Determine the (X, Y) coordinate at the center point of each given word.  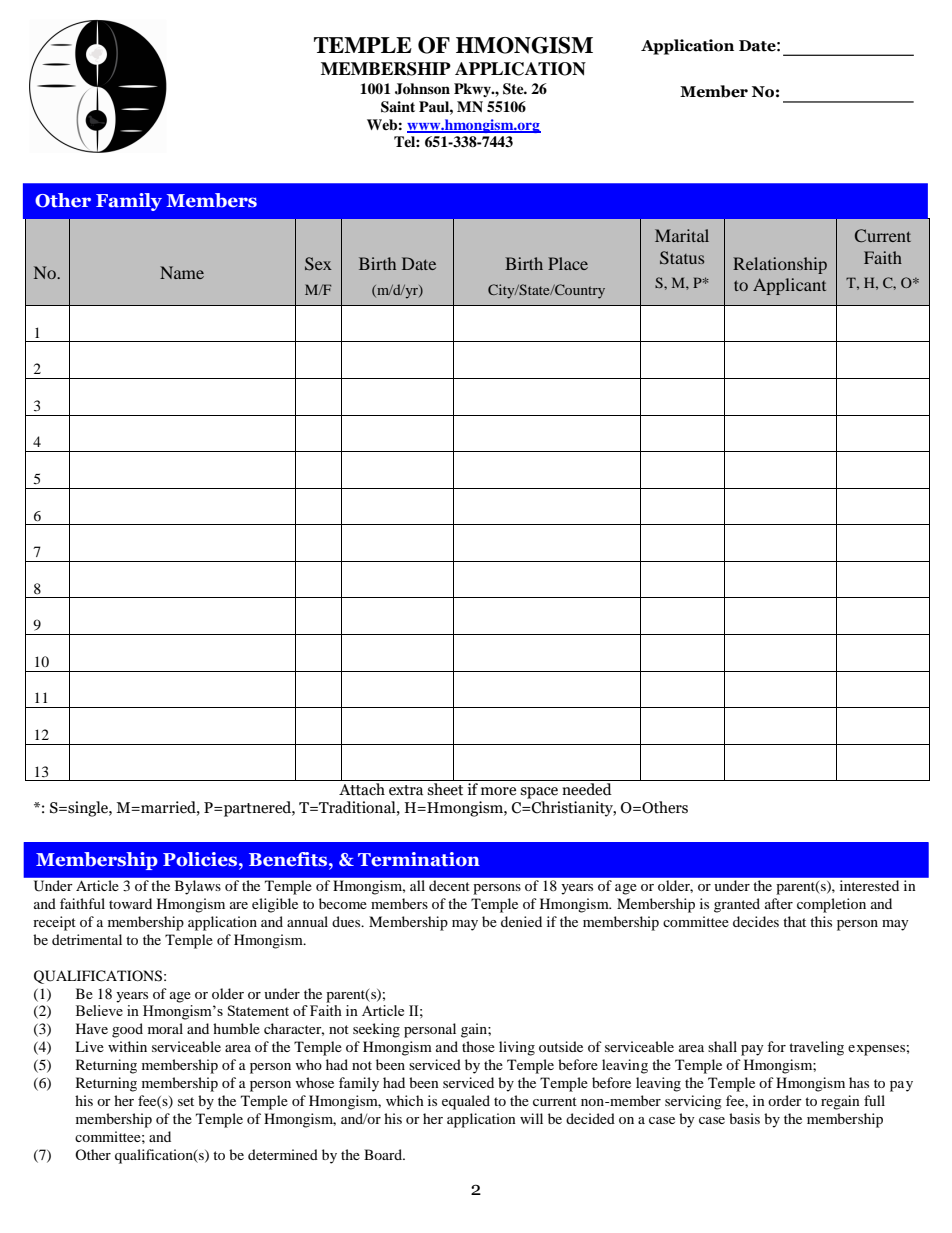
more (498, 791)
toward (130, 903)
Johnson (422, 89)
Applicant (789, 286)
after (779, 903)
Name (182, 272)
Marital (682, 235)
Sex (318, 264)
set (186, 1101)
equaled (466, 1102)
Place (568, 263)
